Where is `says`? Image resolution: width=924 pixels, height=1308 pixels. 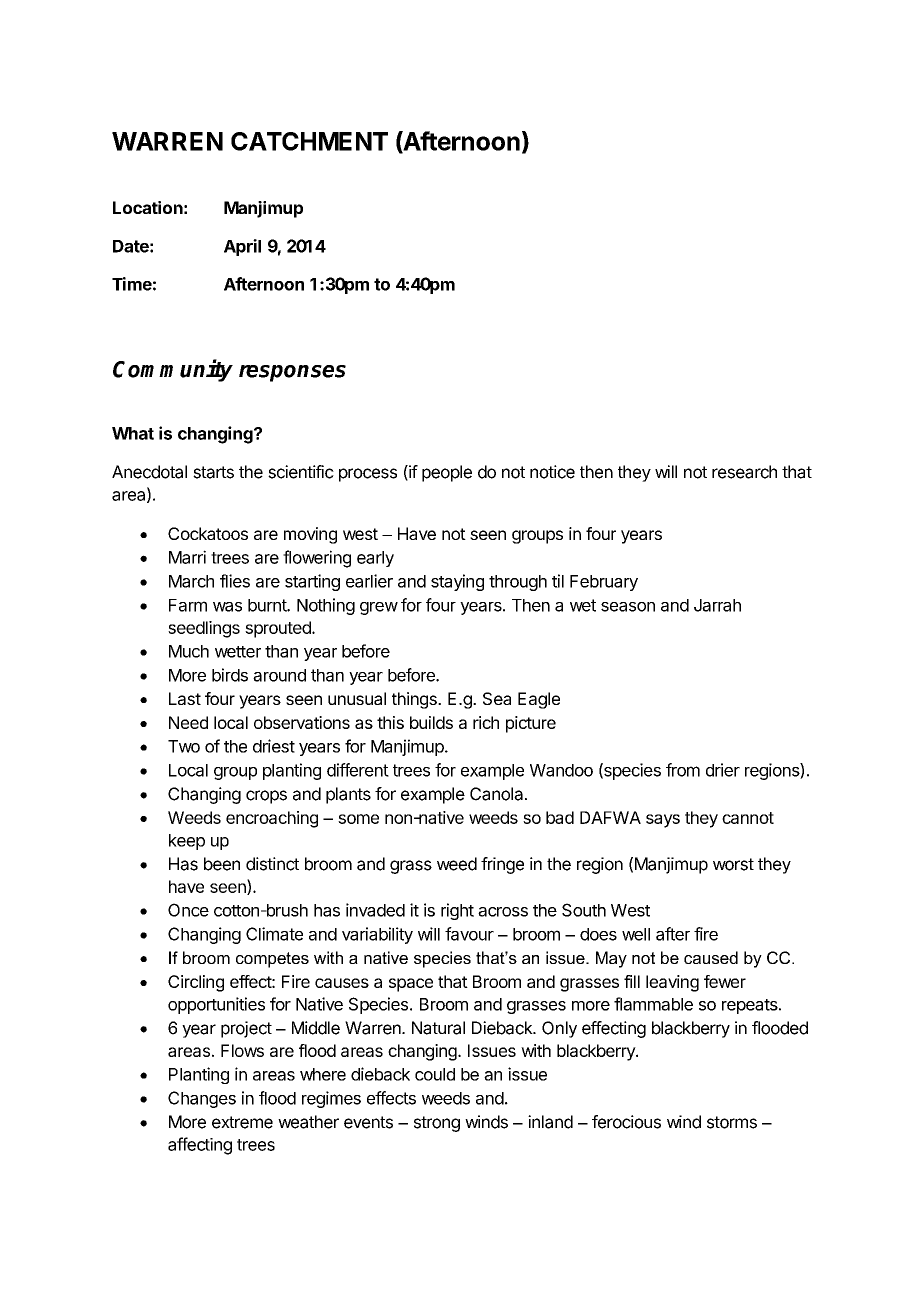 says is located at coordinates (663, 821).
